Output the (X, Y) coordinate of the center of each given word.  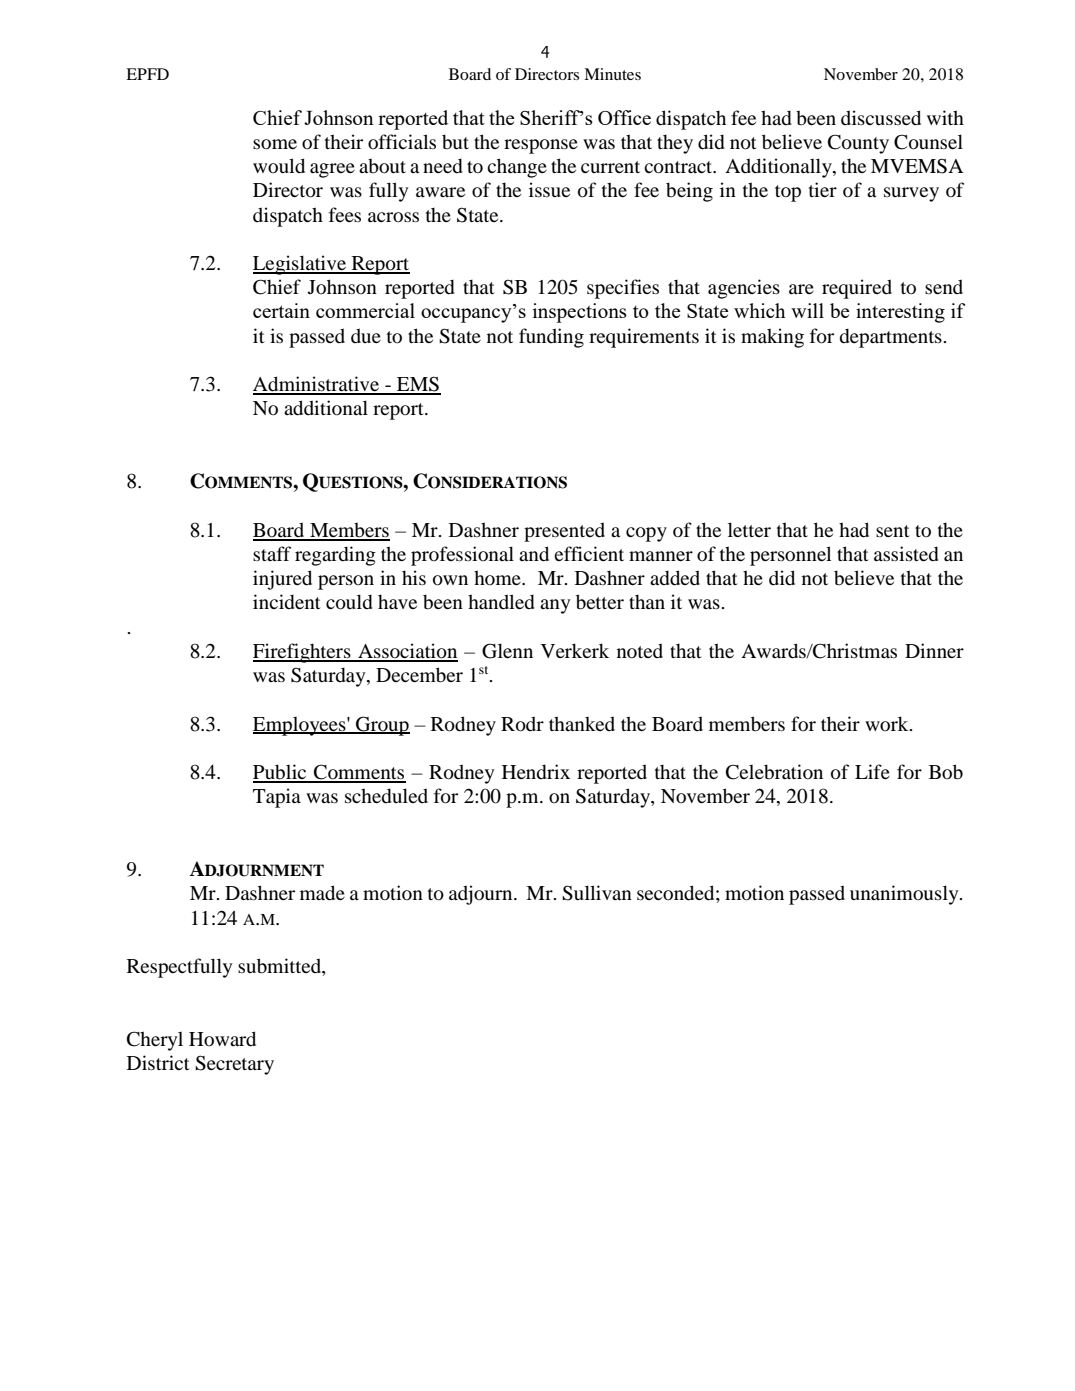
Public (281, 773)
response (541, 146)
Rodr (522, 724)
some (275, 144)
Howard (222, 1039)
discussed (881, 118)
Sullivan (597, 893)
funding (551, 338)
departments (891, 338)
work (888, 724)
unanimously (905, 895)
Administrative (317, 385)
